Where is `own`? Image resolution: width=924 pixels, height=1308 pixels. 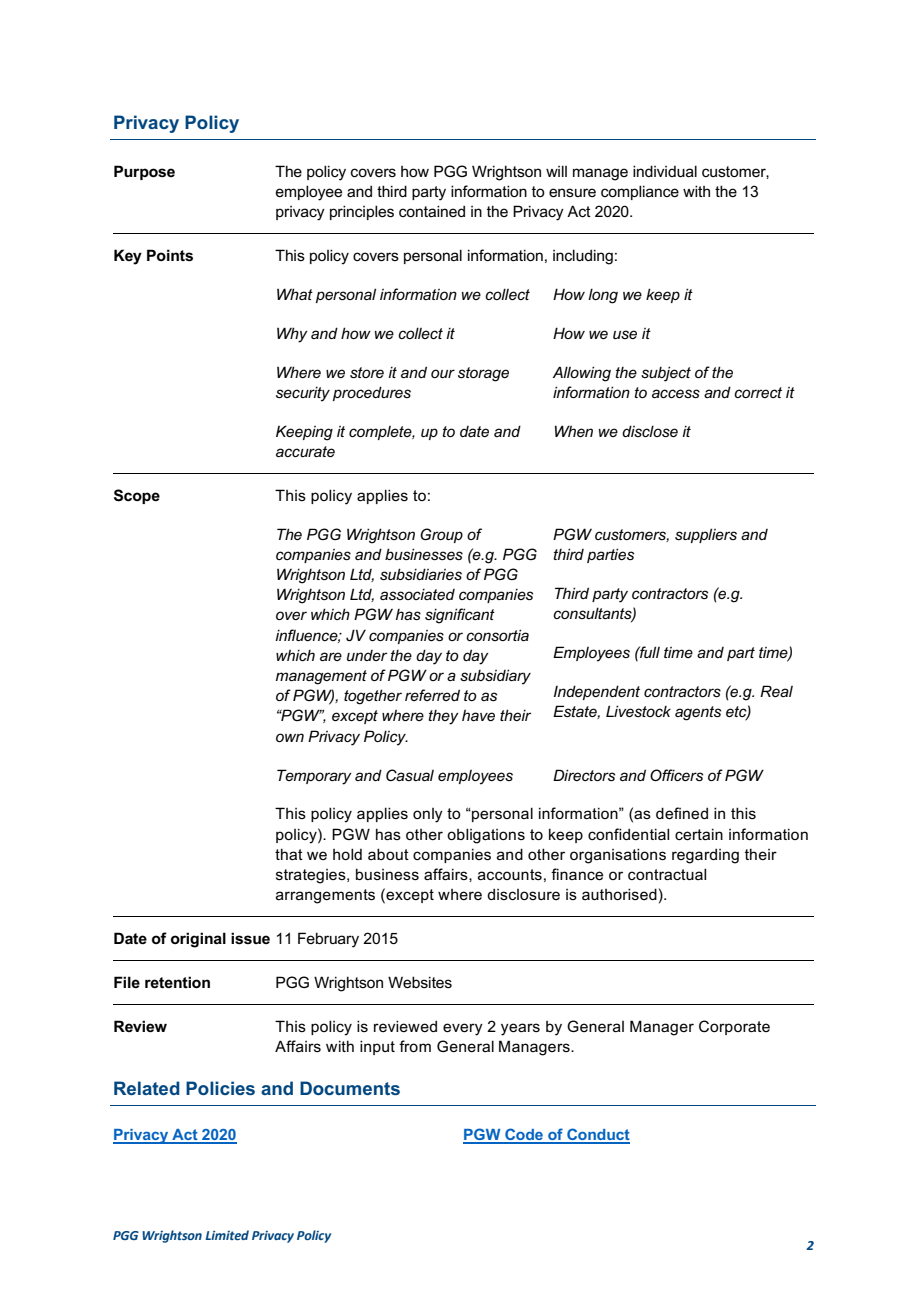
own is located at coordinates (290, 737).
